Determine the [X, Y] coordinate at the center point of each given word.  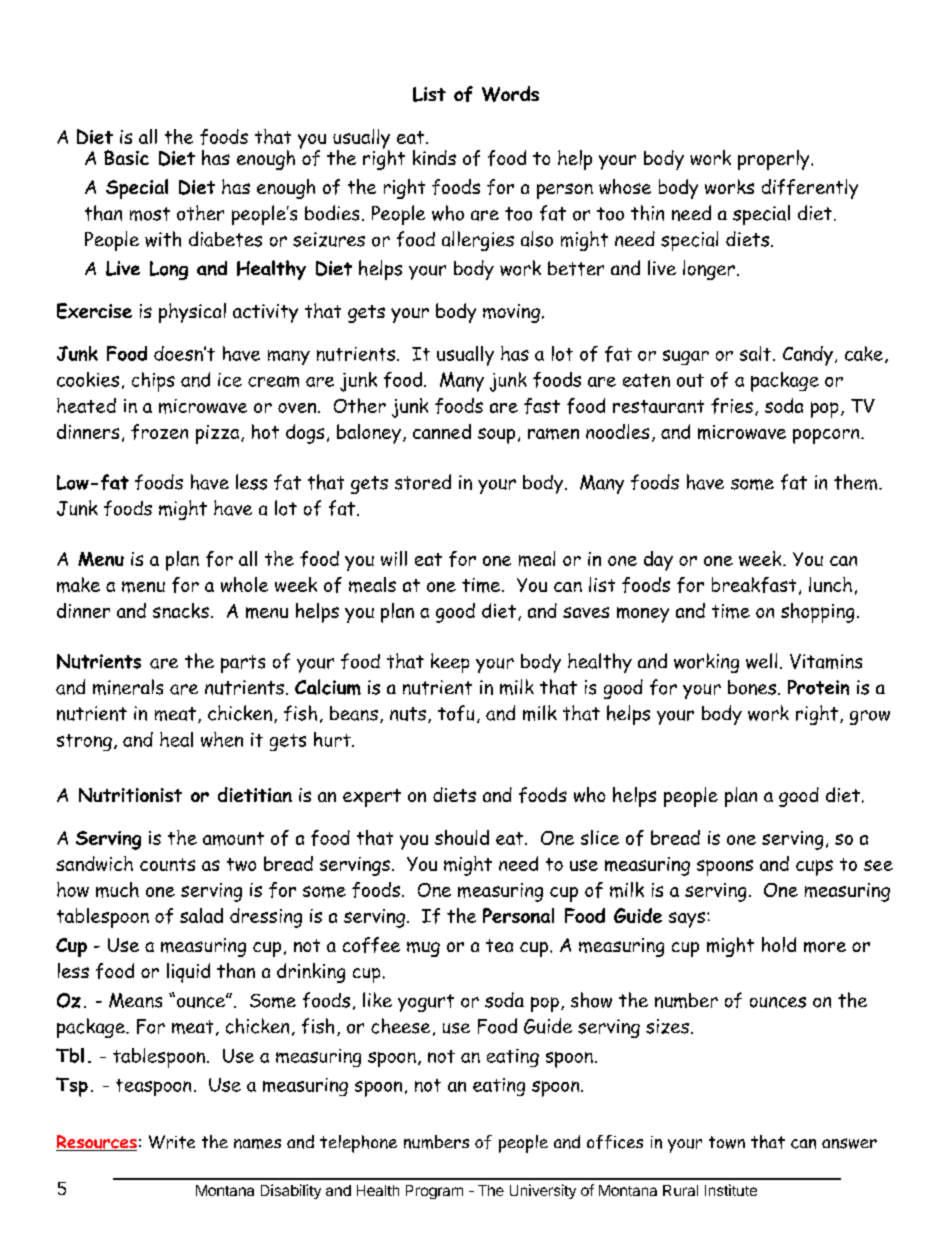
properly [775, 160]
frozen [159, 432]
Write [172, 1142]
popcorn [827, 436]
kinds [434, 157]
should [462, 837]
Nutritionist [130, 795]
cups [814, 868]
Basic [126, 157]
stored [423, 482]
